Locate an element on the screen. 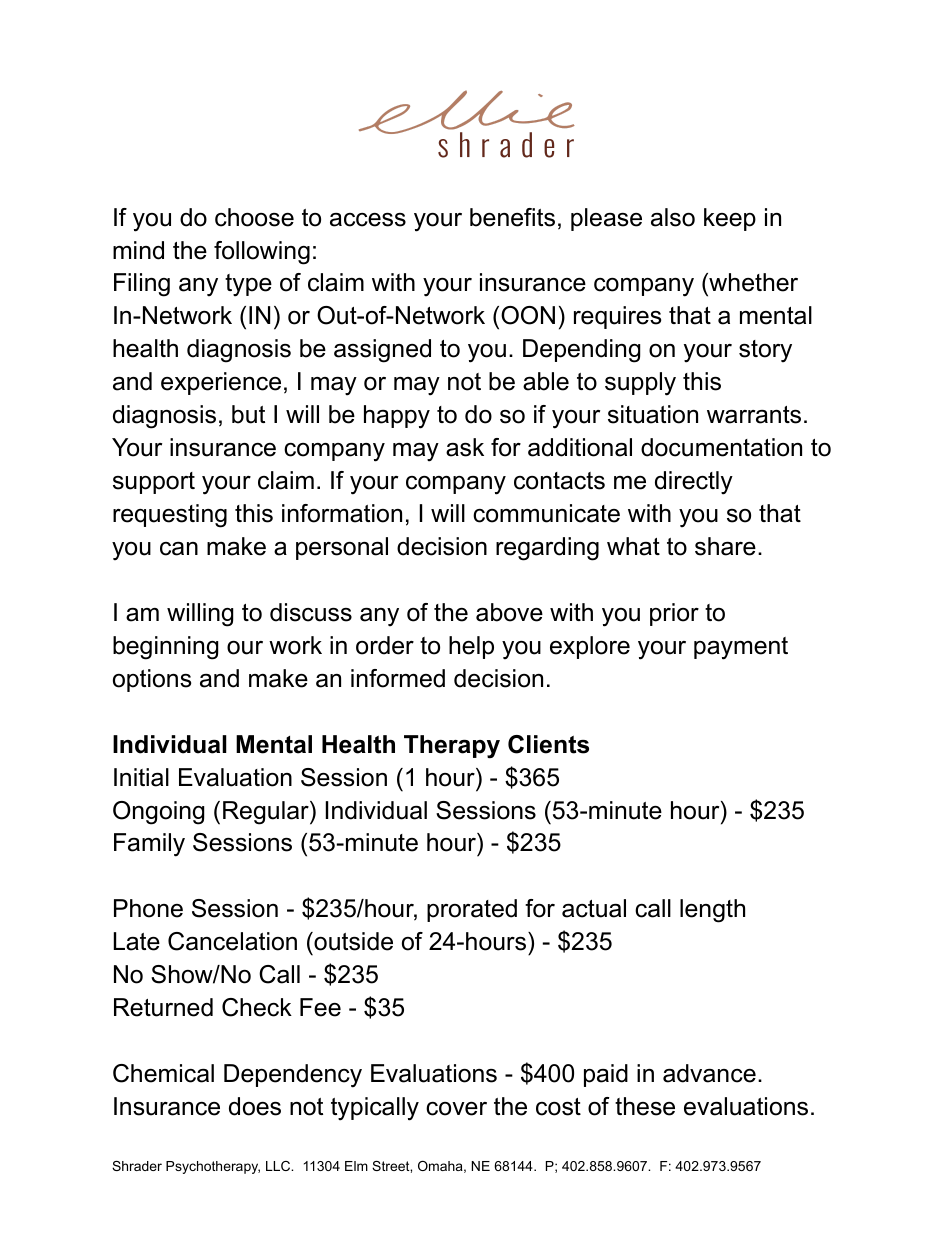 This screenshot has height=1233, width=952. benefits is located at coordinates (512, 217).
